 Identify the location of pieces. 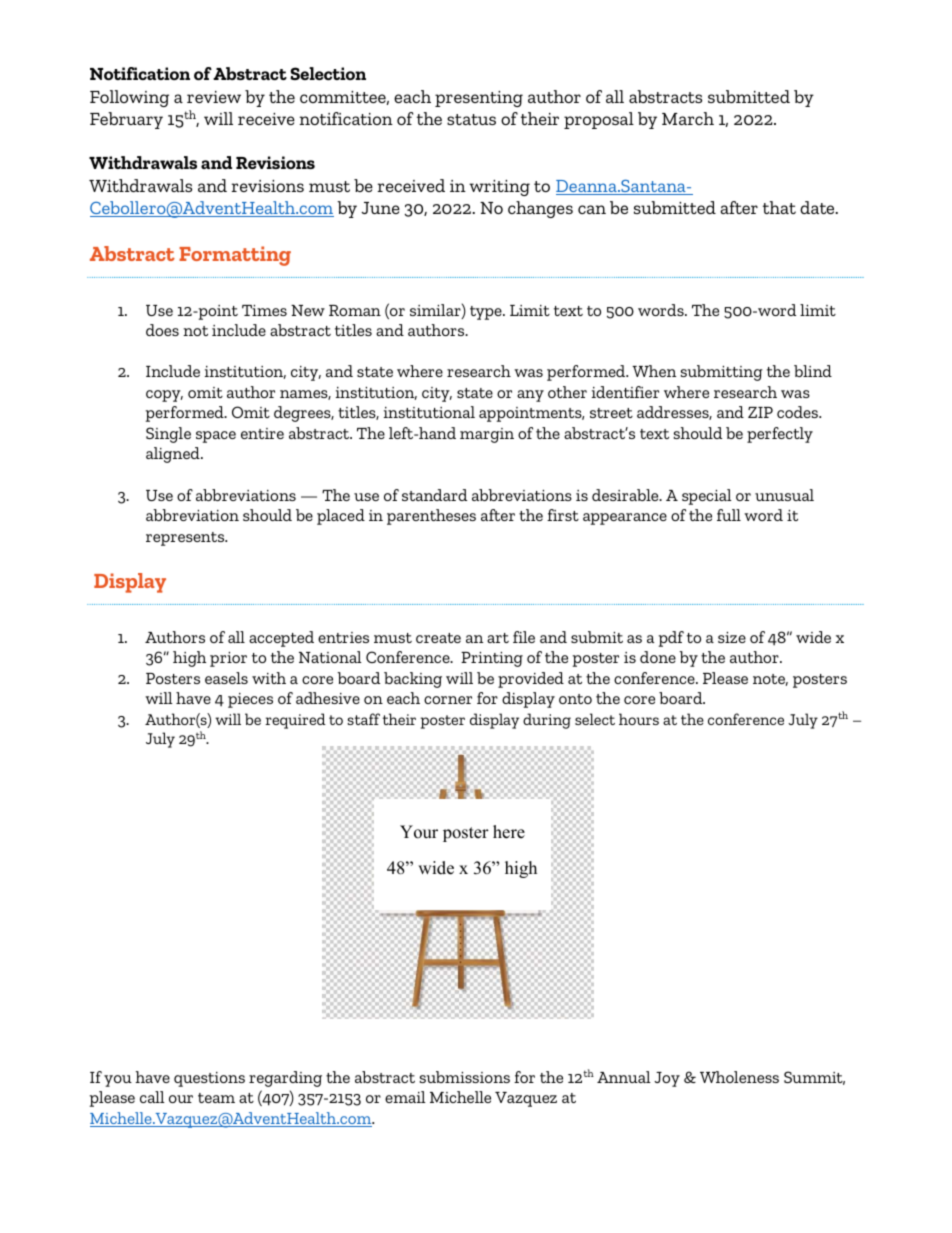
(250, 700).
